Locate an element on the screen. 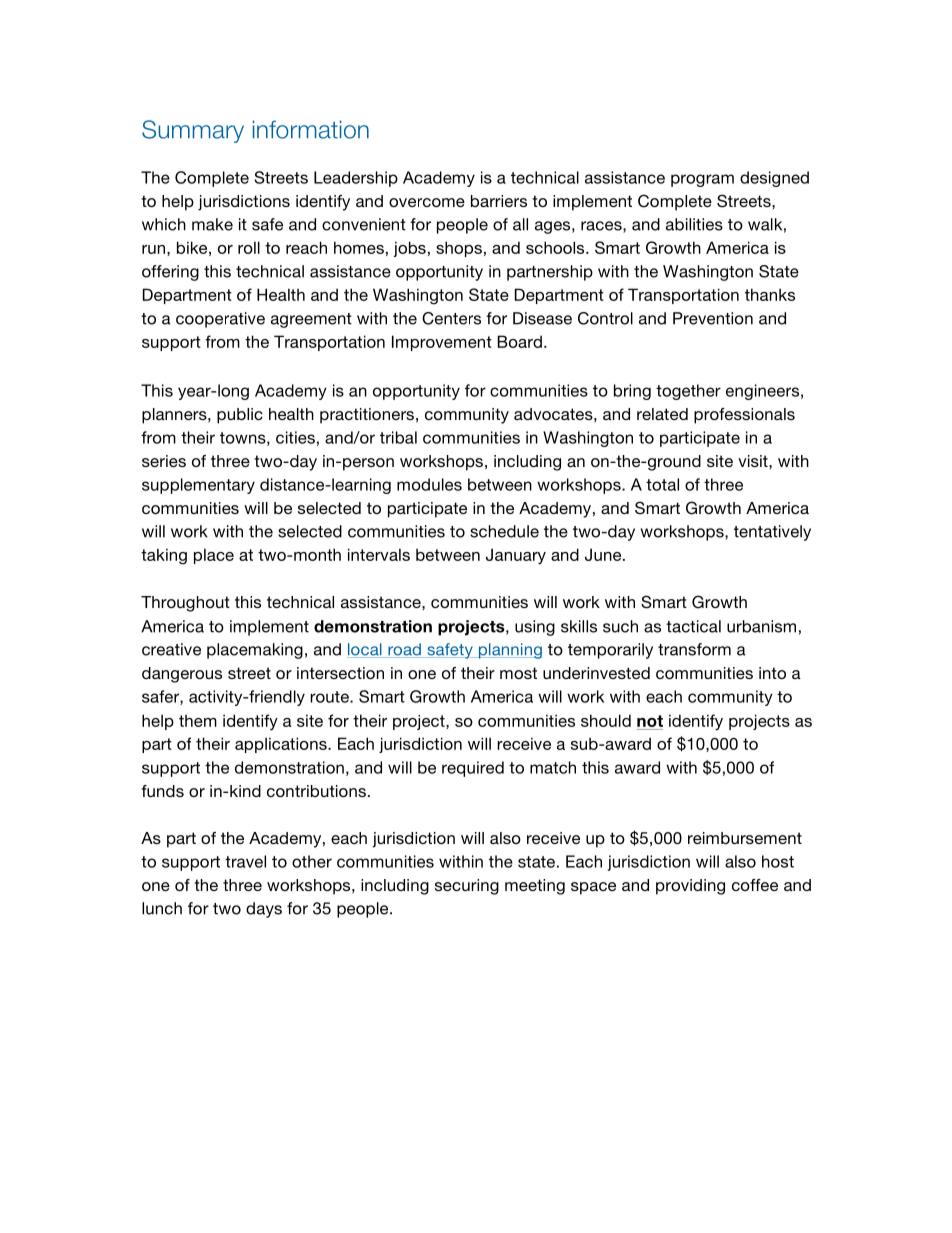 The width and height of the screenshot is (952, 1233). program is located at coordinates (702, 180).
